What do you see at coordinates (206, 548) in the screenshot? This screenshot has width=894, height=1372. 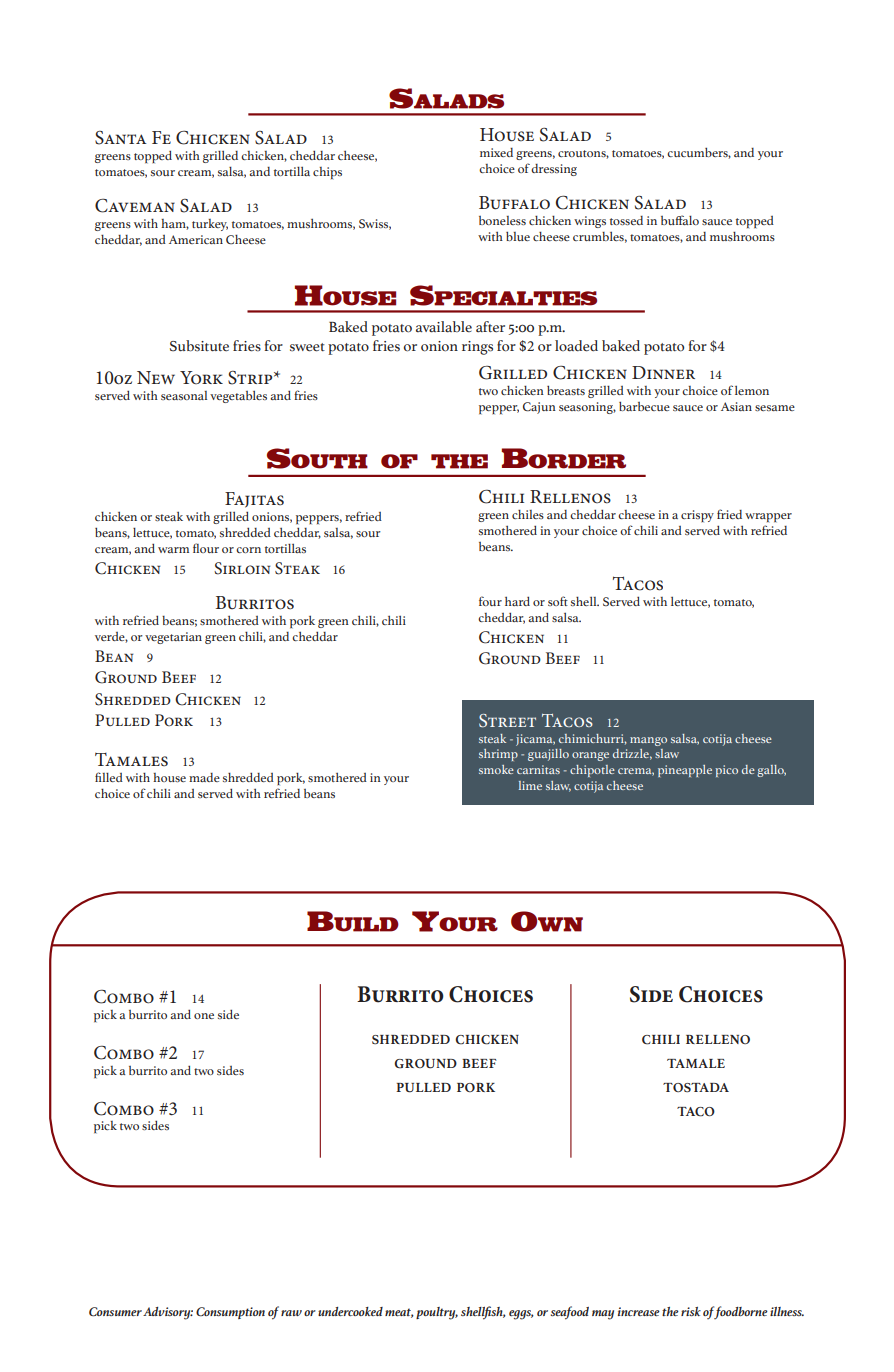 I see `flour` at bounding box center [206, 548].
